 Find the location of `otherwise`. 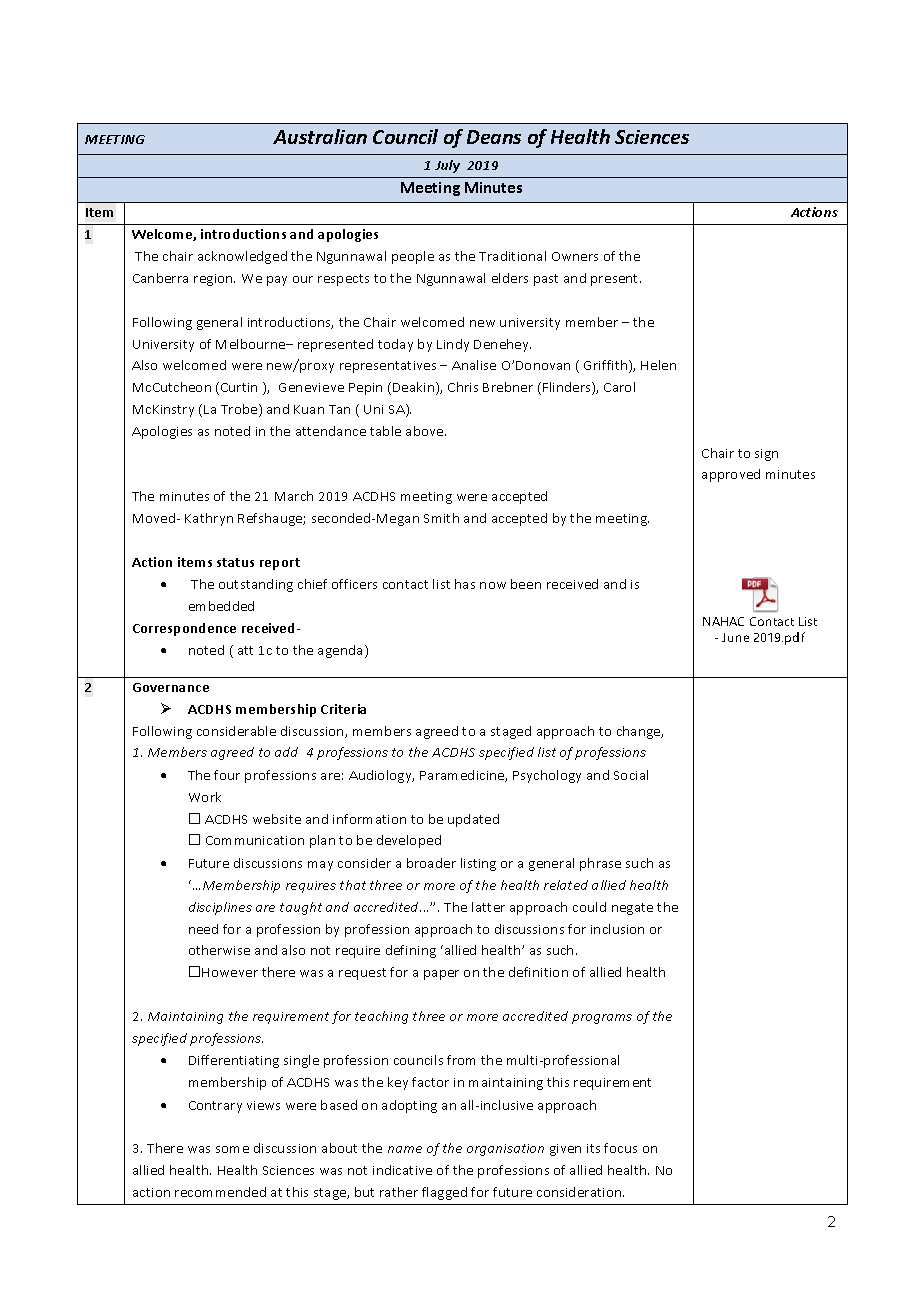

otherwise is located at coordinates (219, 950).
